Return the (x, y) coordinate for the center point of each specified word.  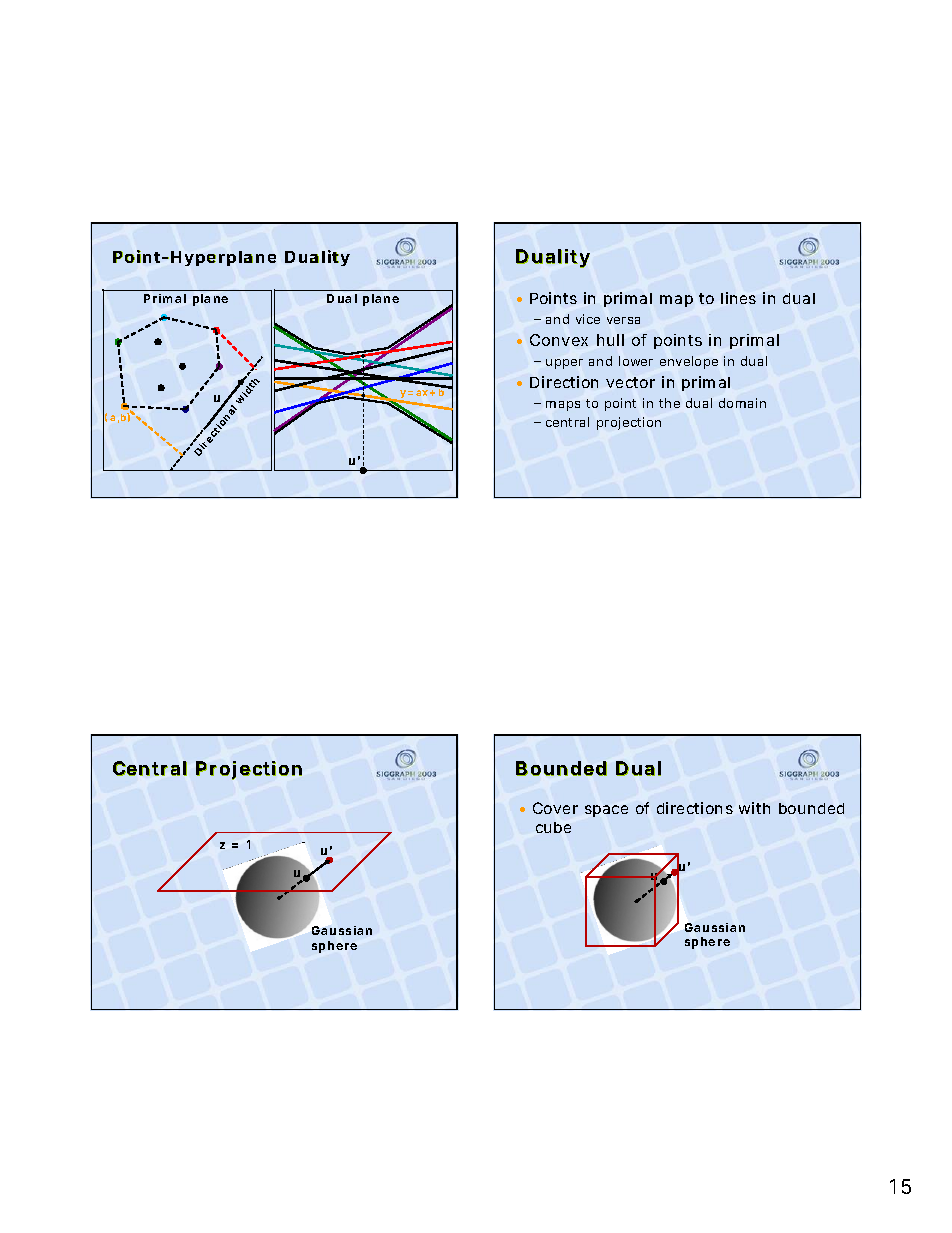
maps (563, 406)
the (669, 403)
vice (588, 319)
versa (623, 320)
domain (742, 403)
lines (738, 298)
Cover (555, 808)
